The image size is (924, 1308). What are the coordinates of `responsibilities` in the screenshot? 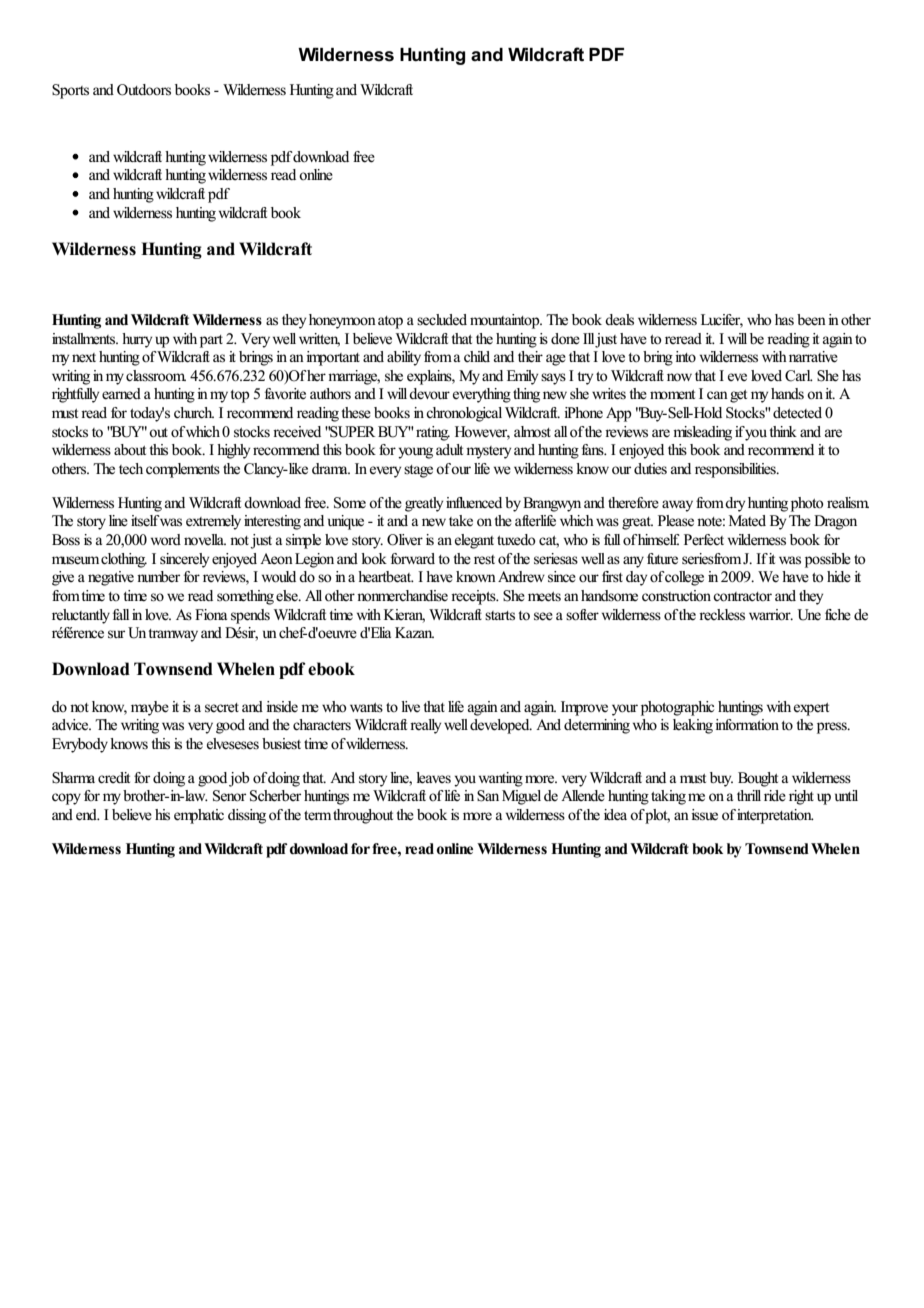 It's located at (736, 470).
